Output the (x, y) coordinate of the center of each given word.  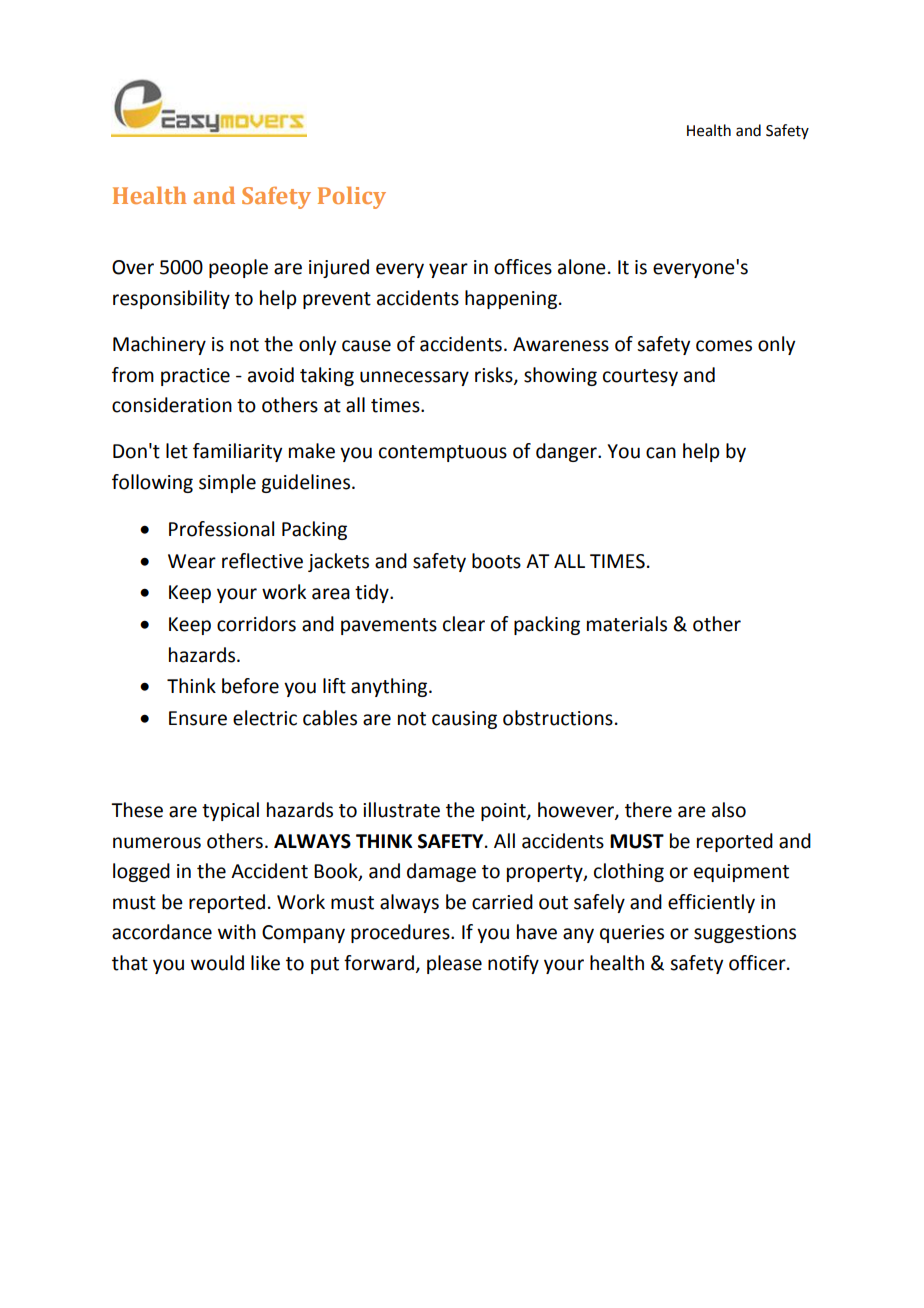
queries (632, 934)
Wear (192, 561)
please (454, 964)
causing (464, 720)
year (448, 270)
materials (627, 624)
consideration (172, 405)
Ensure (198, 718)
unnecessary (414, 378)
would (217, 963)
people (238, 268)
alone (582, 267)
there (648, 810)
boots (496, 561)
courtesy (640, 377)
